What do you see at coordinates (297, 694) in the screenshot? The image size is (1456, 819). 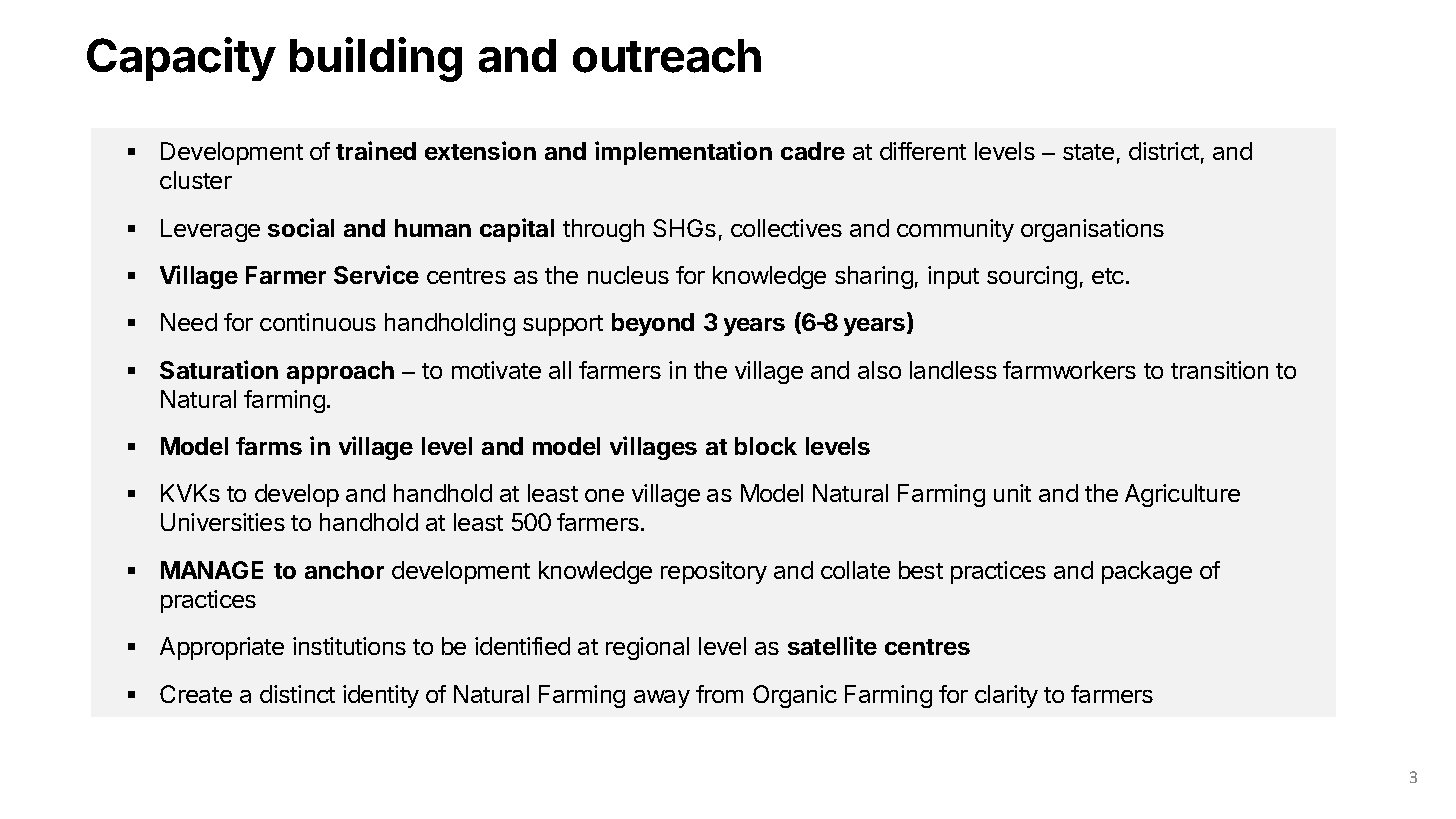 I see `distinct` at bounding box center [297, 694].
